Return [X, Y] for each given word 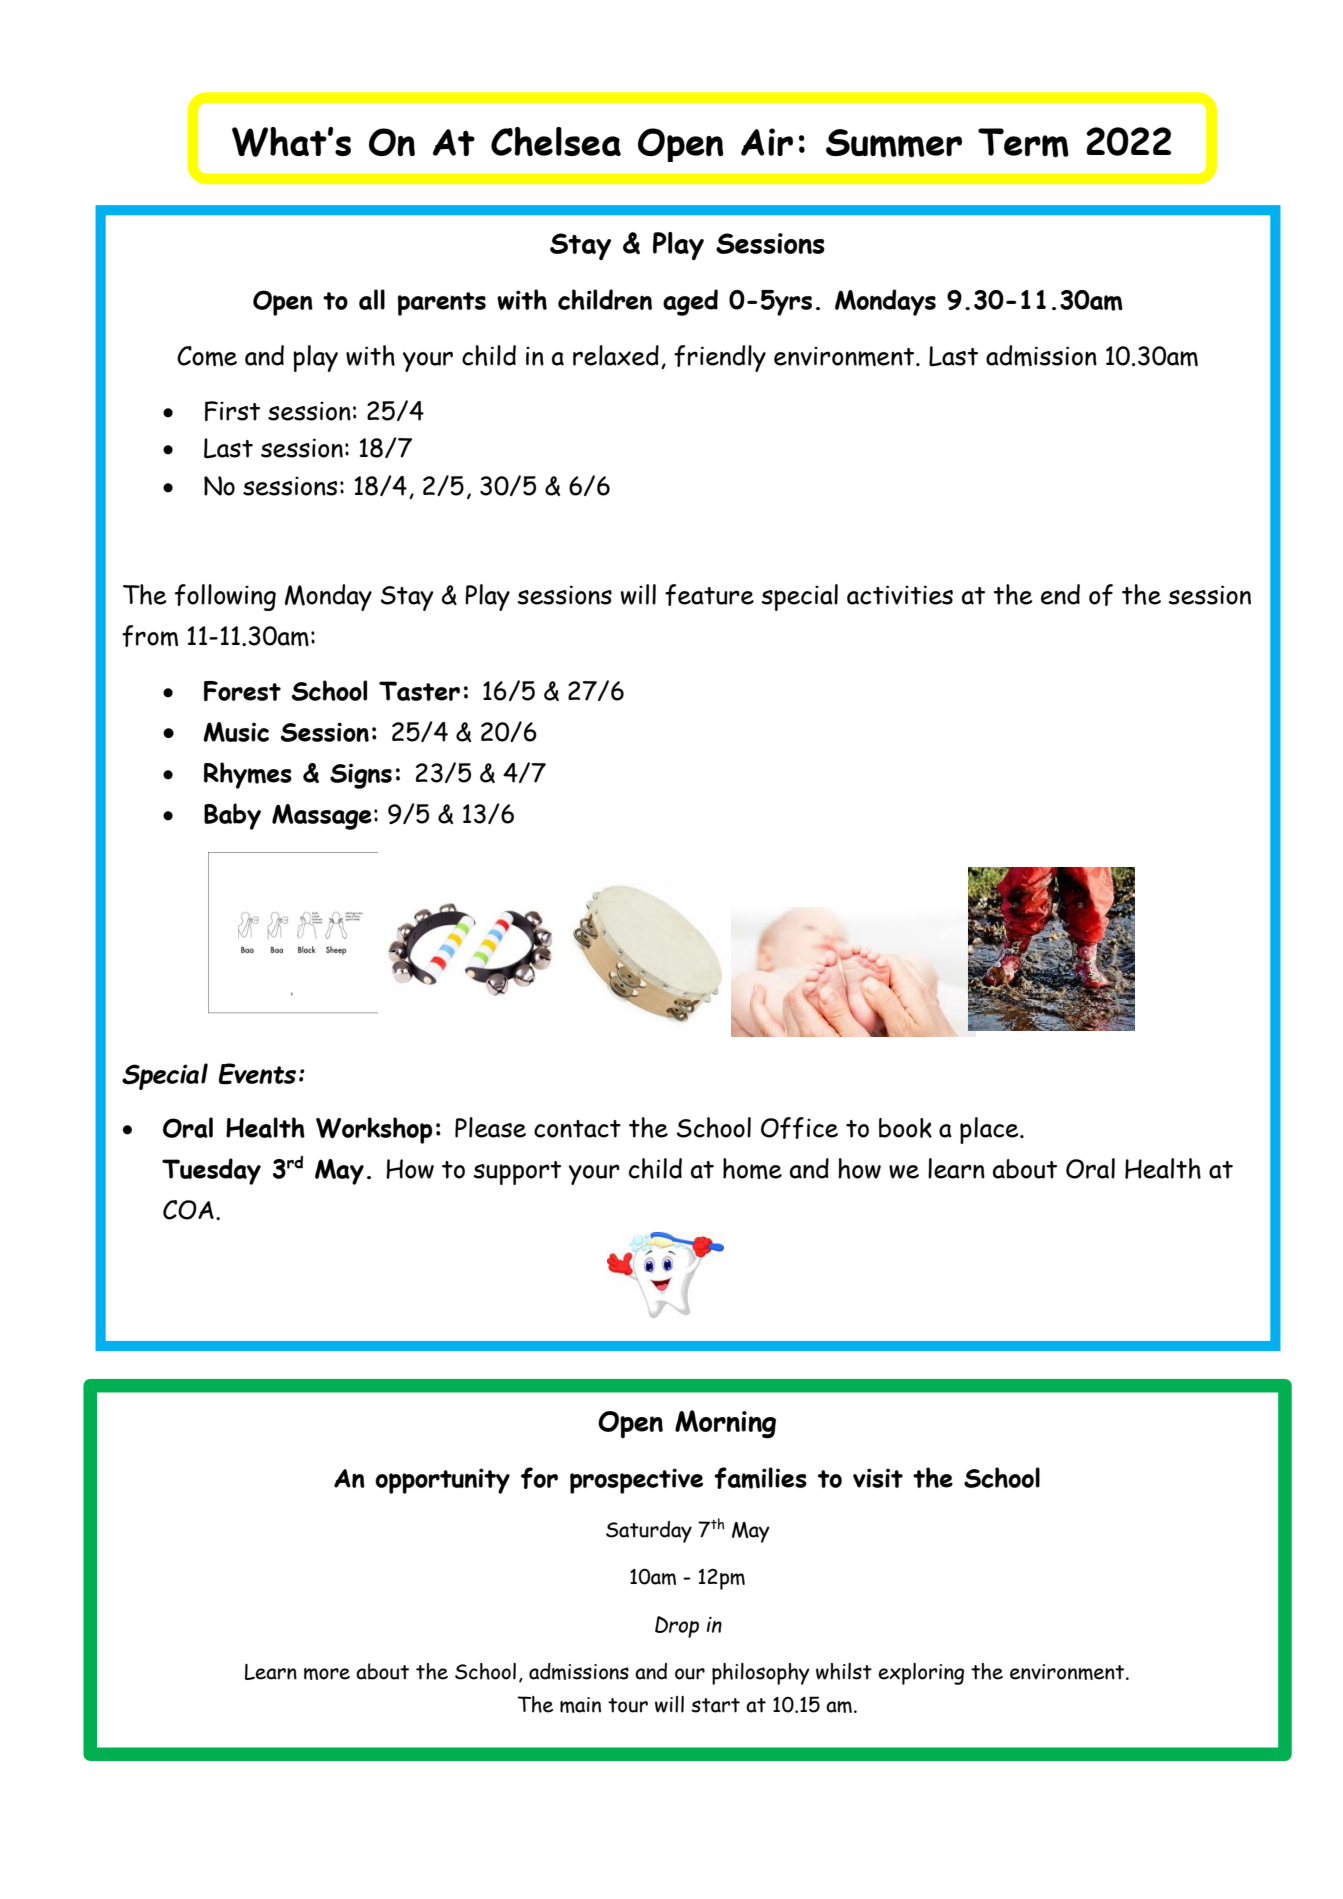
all [372, 299]
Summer [894, 143]
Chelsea [556, 141]
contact [577, 1129]
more [327, 1674]
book [905, 1128]
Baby [232, 816]
